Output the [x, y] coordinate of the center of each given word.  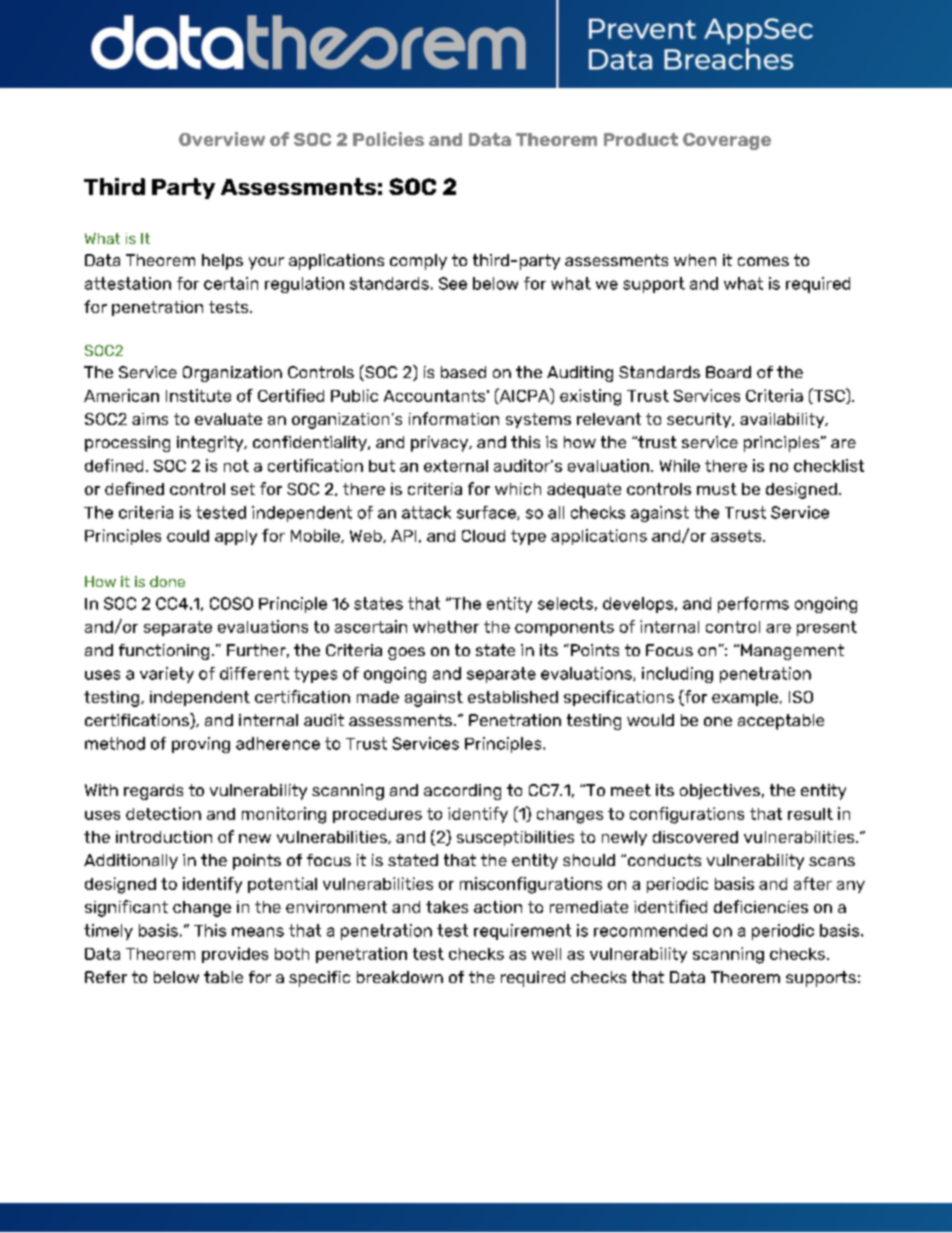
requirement [522, 932]
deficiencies [761, 906]
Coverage [727, 141]
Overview [222, 139]
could [188, 536]
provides [235, 955]
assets [737, 536]
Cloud [483, 536]
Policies [388, 139]
